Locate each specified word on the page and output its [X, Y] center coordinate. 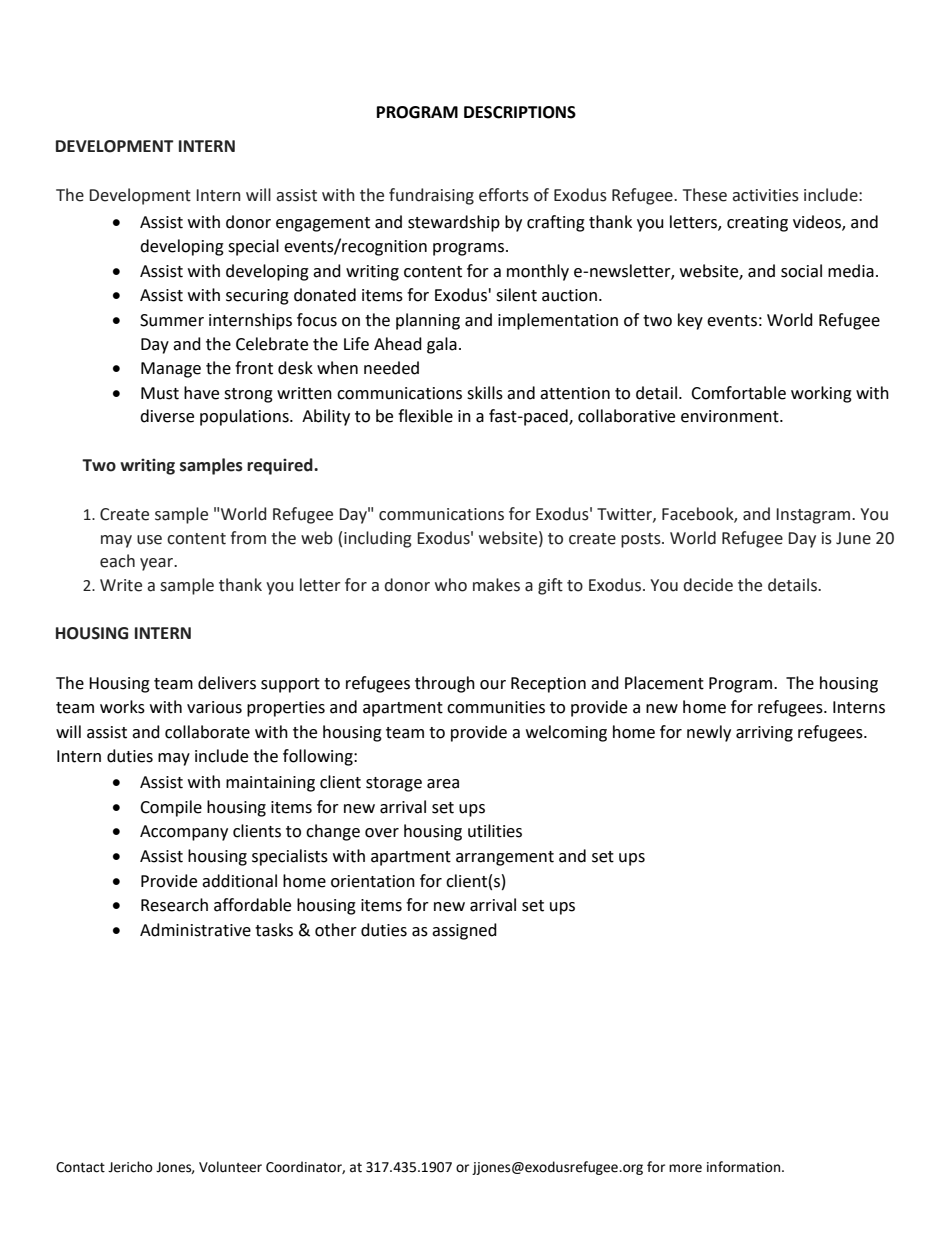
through [445, 684]
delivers [227, 683]
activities [765, 195]
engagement [323, 224]
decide [708, 585]
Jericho [130, 1167]
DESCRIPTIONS [520, 112]
